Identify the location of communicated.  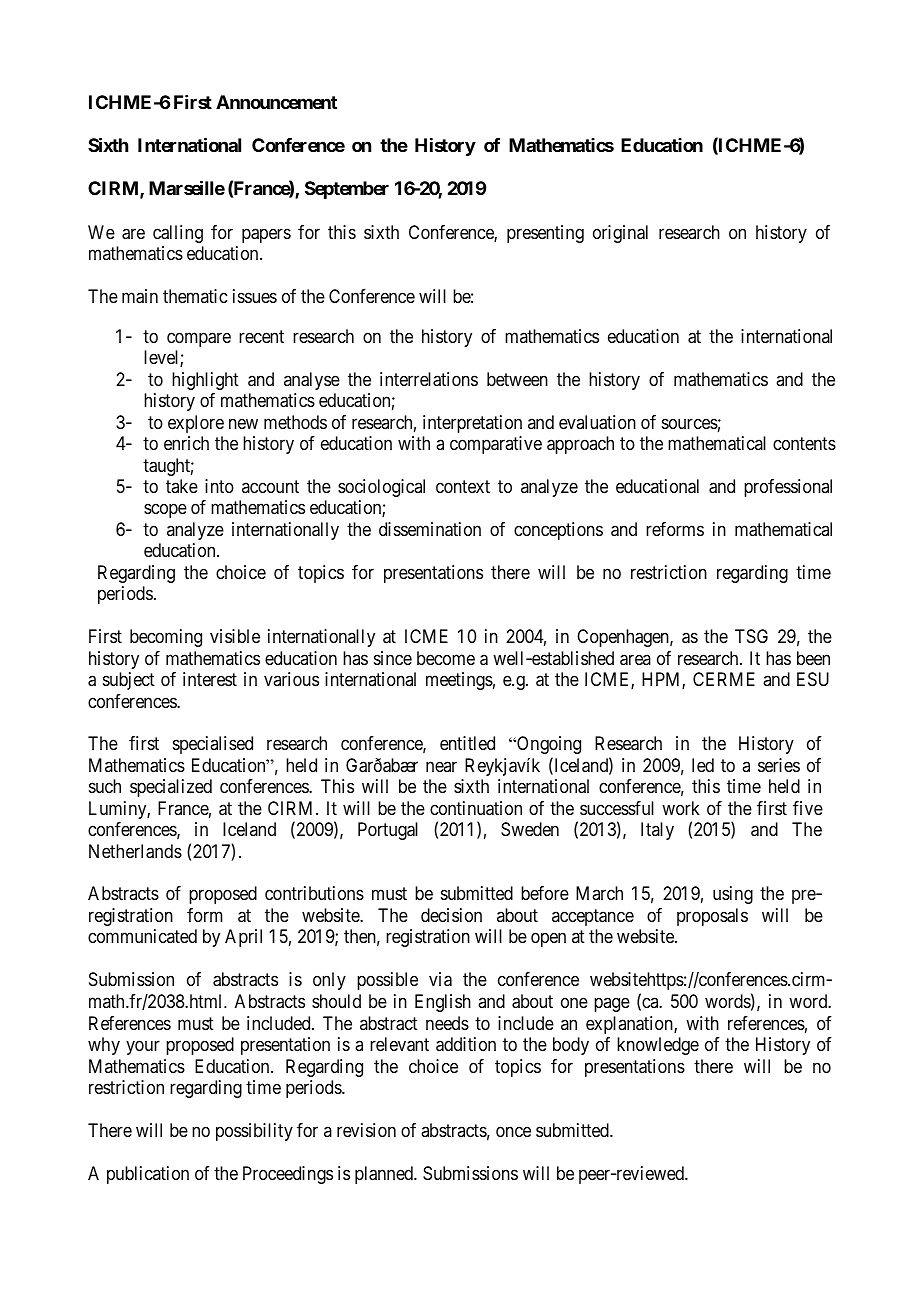
(142, 936).
